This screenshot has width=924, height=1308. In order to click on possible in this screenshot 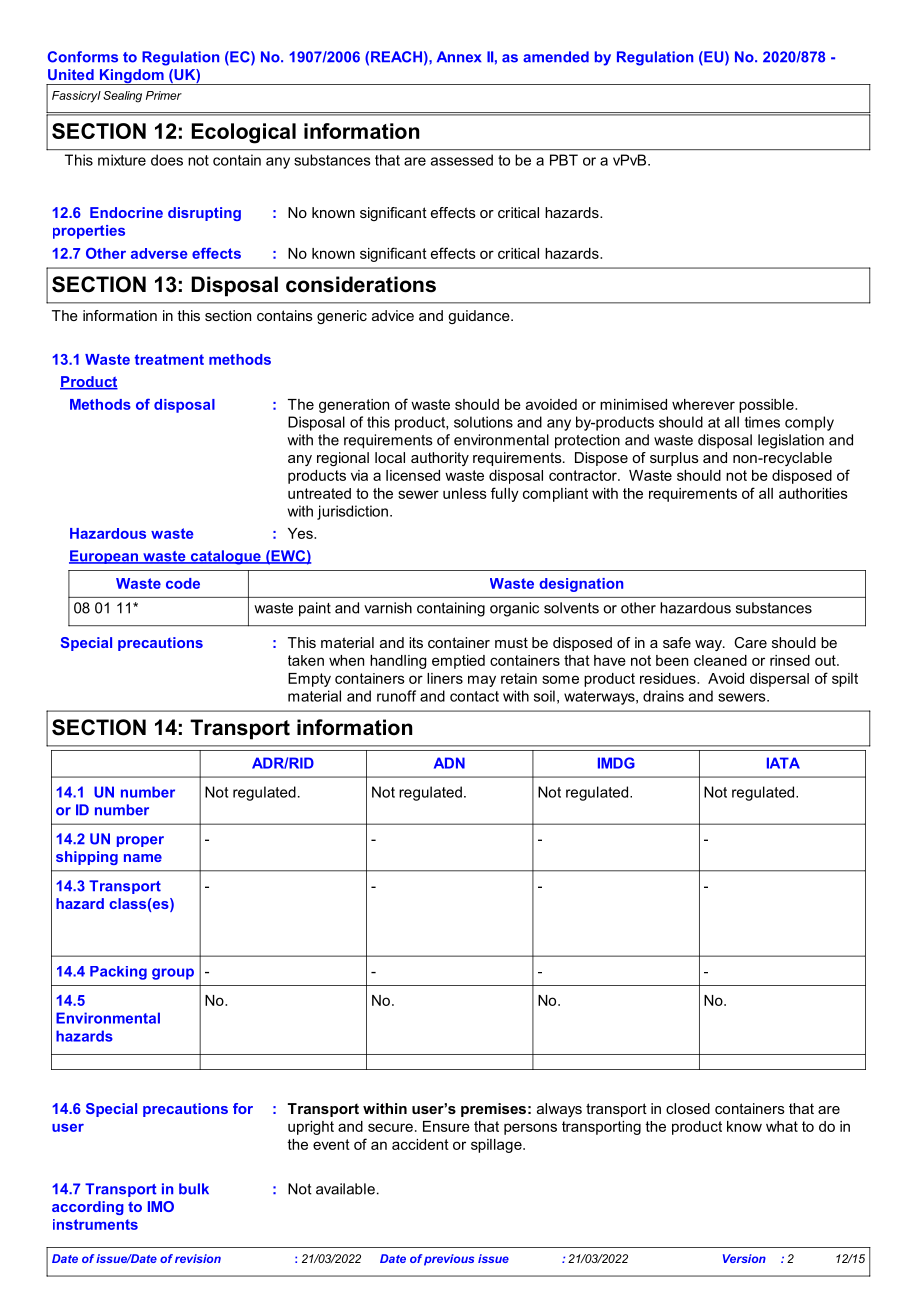, I will do `click(767, 406)`.
